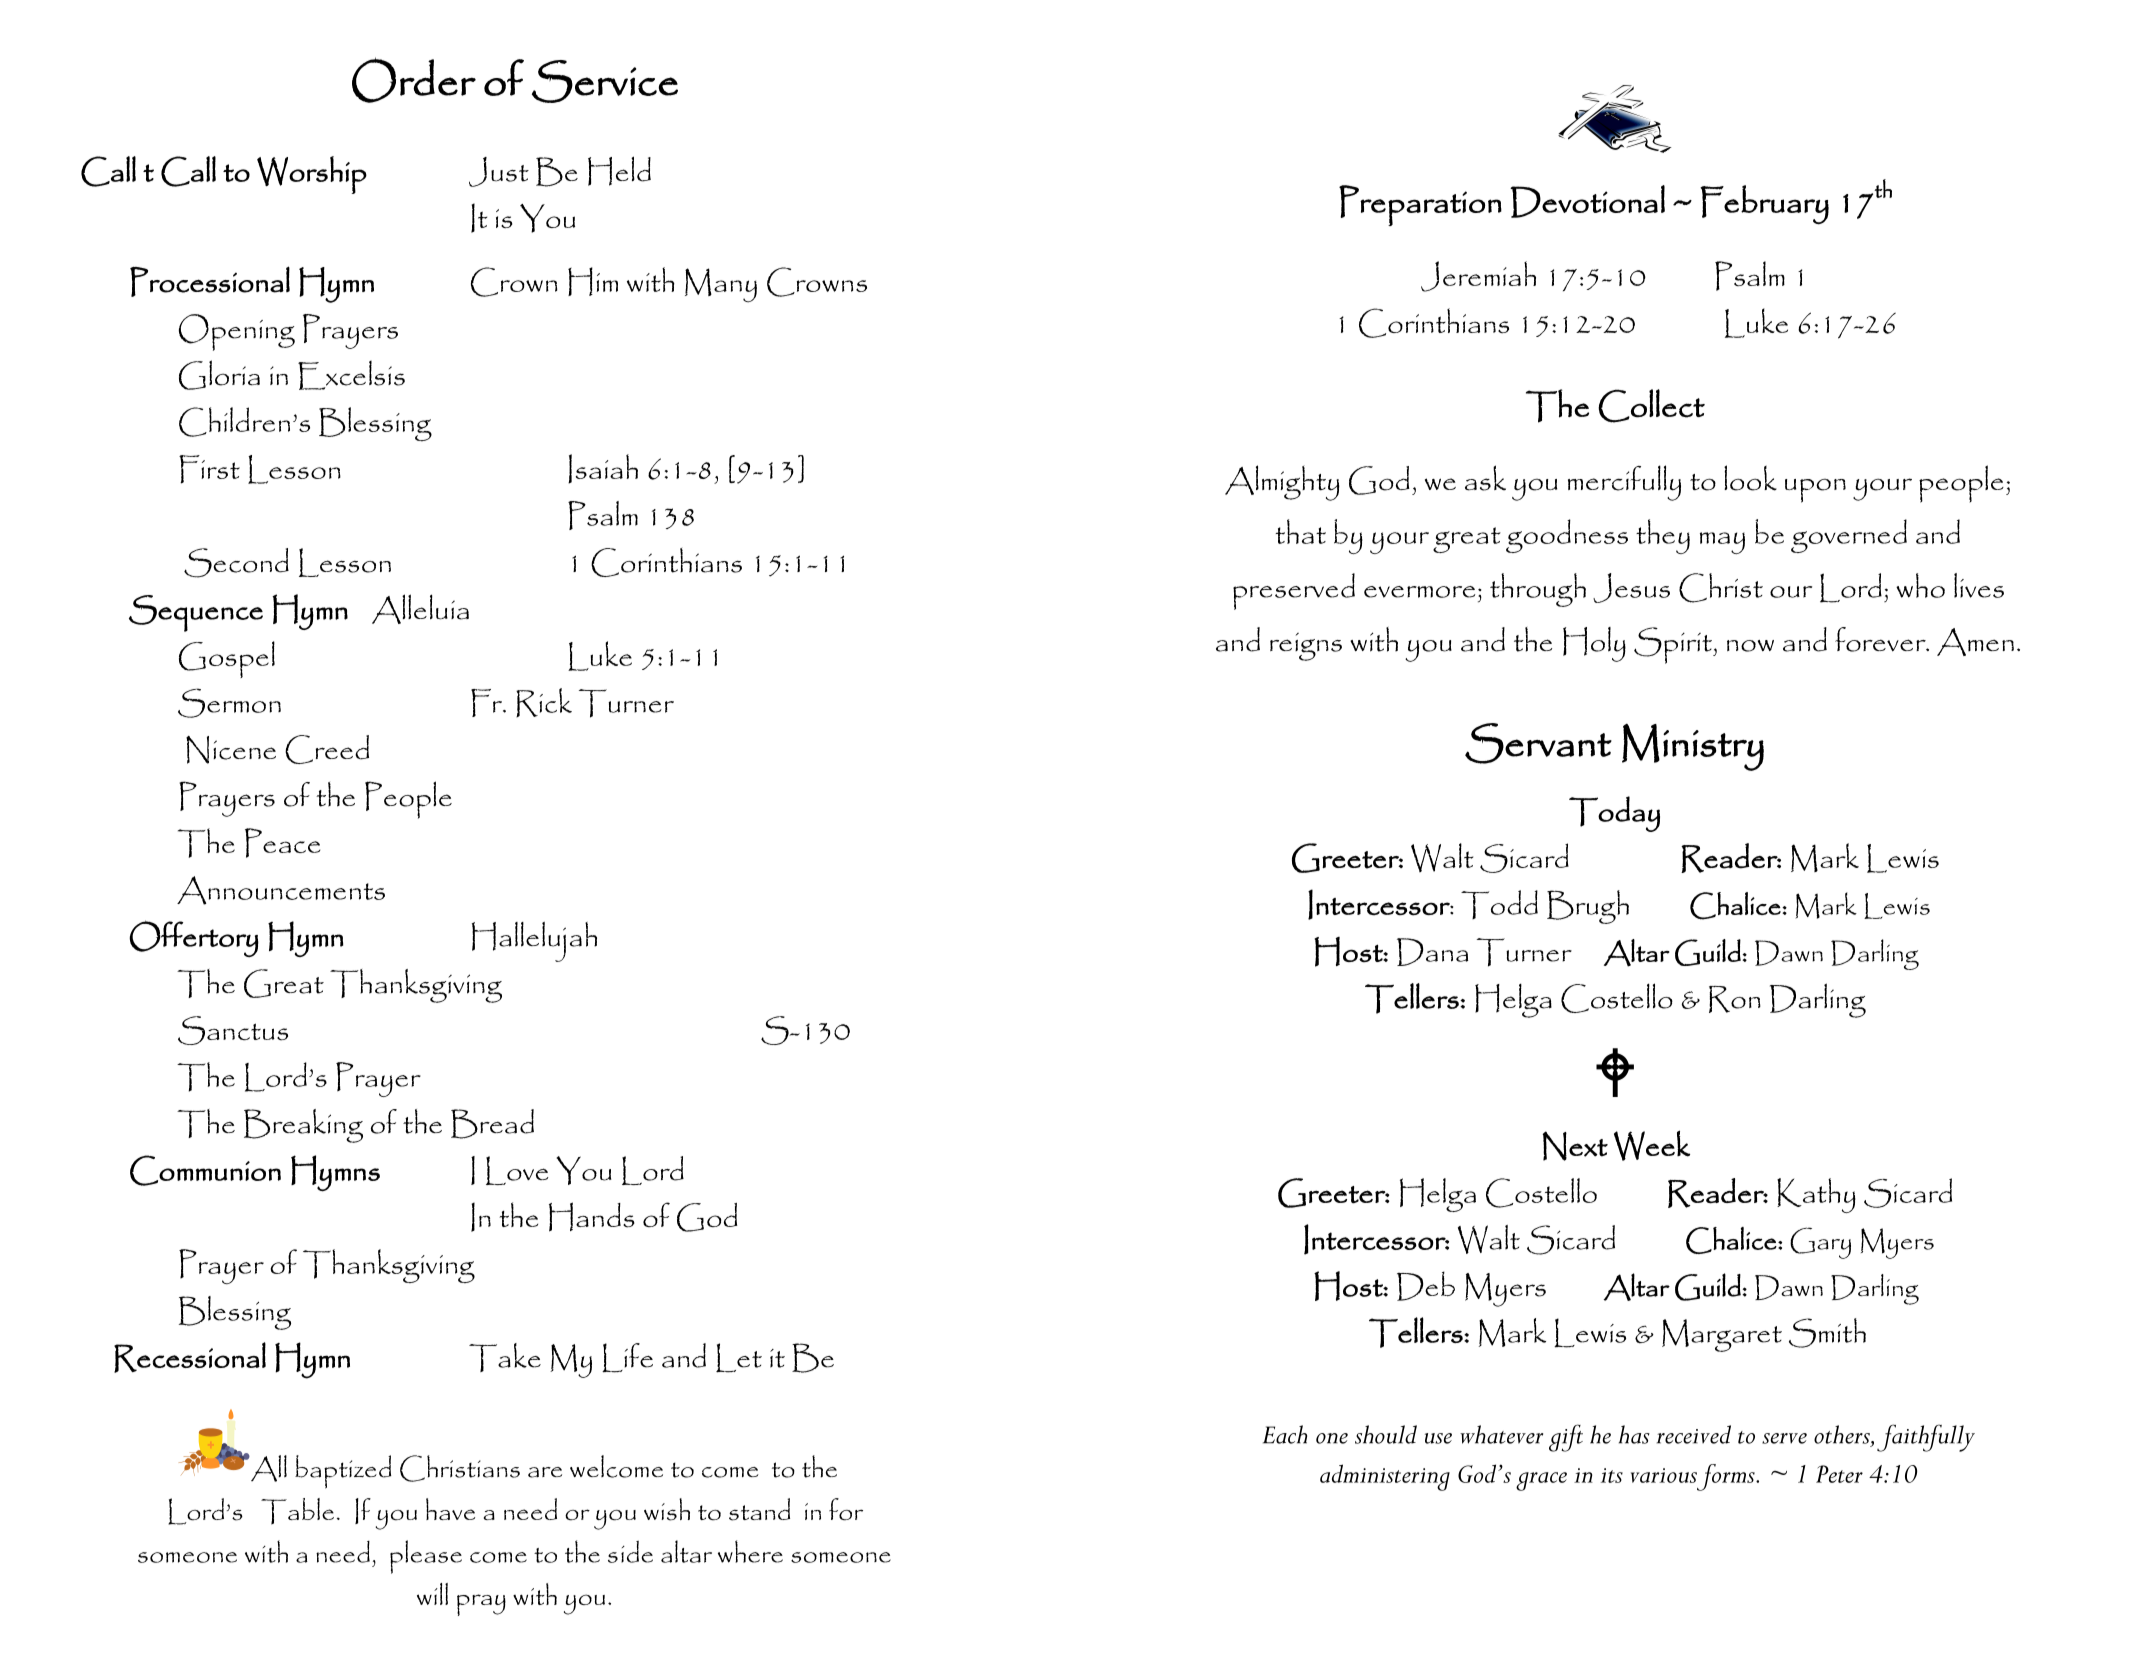 This page has height=1653, width=2139. What do you see at coordinates (592, 1217) in the page?
I see `Hands` at bounding box center [592, 1217].
